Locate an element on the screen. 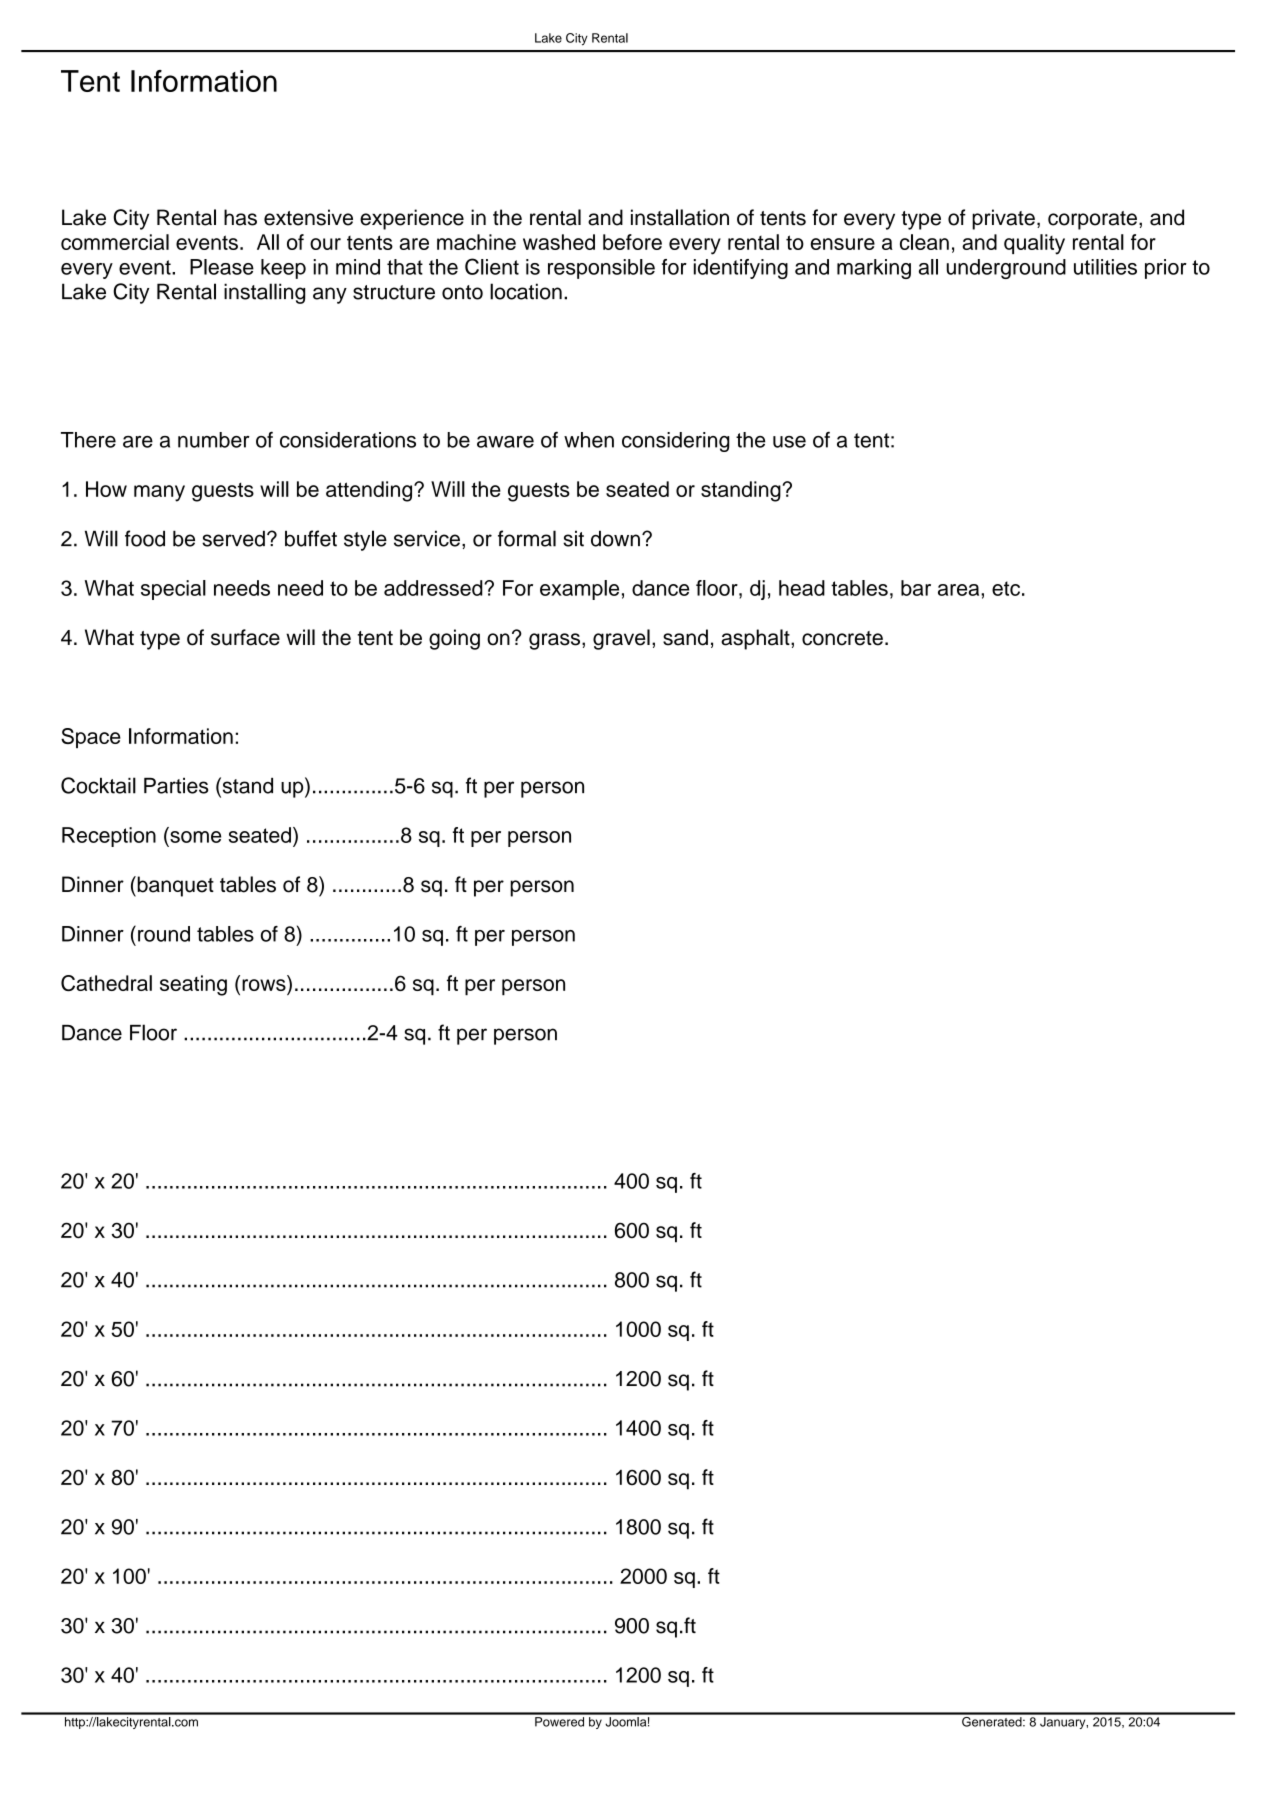 The width and height of the screenshot is (1272, 1799). Parties is located at coordinates (176, 786).
